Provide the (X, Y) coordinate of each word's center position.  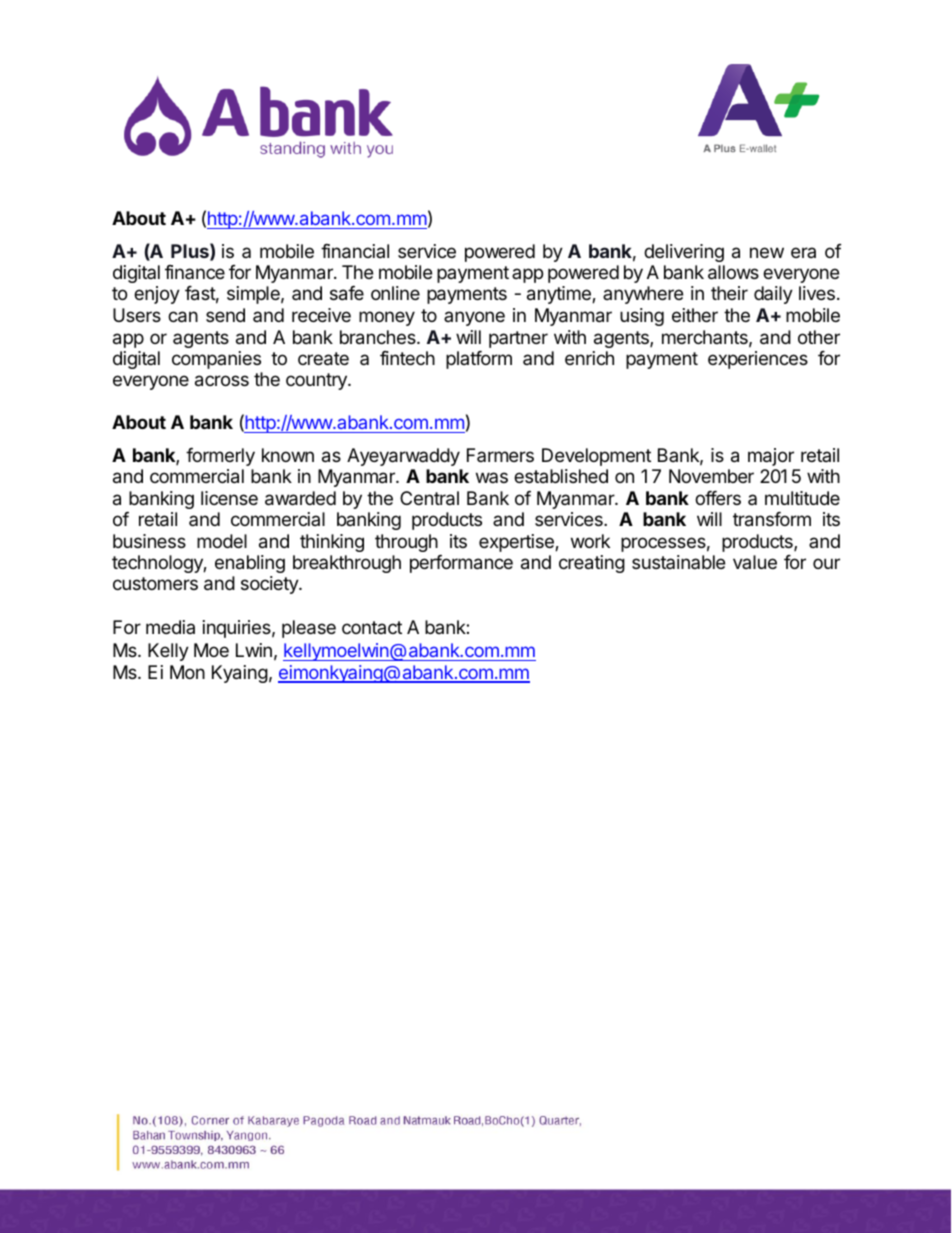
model (222, 541)
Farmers (500, 455)
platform (479, 360)
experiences (758, 360)
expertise (517, 543)
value (755, 562)
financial (355, 251)
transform (772, 519)
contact (372, 627)
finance (195, 272)
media (170, 627)
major (771, 457)
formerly (220, 457)
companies (216, 360)
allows (733, 272)
